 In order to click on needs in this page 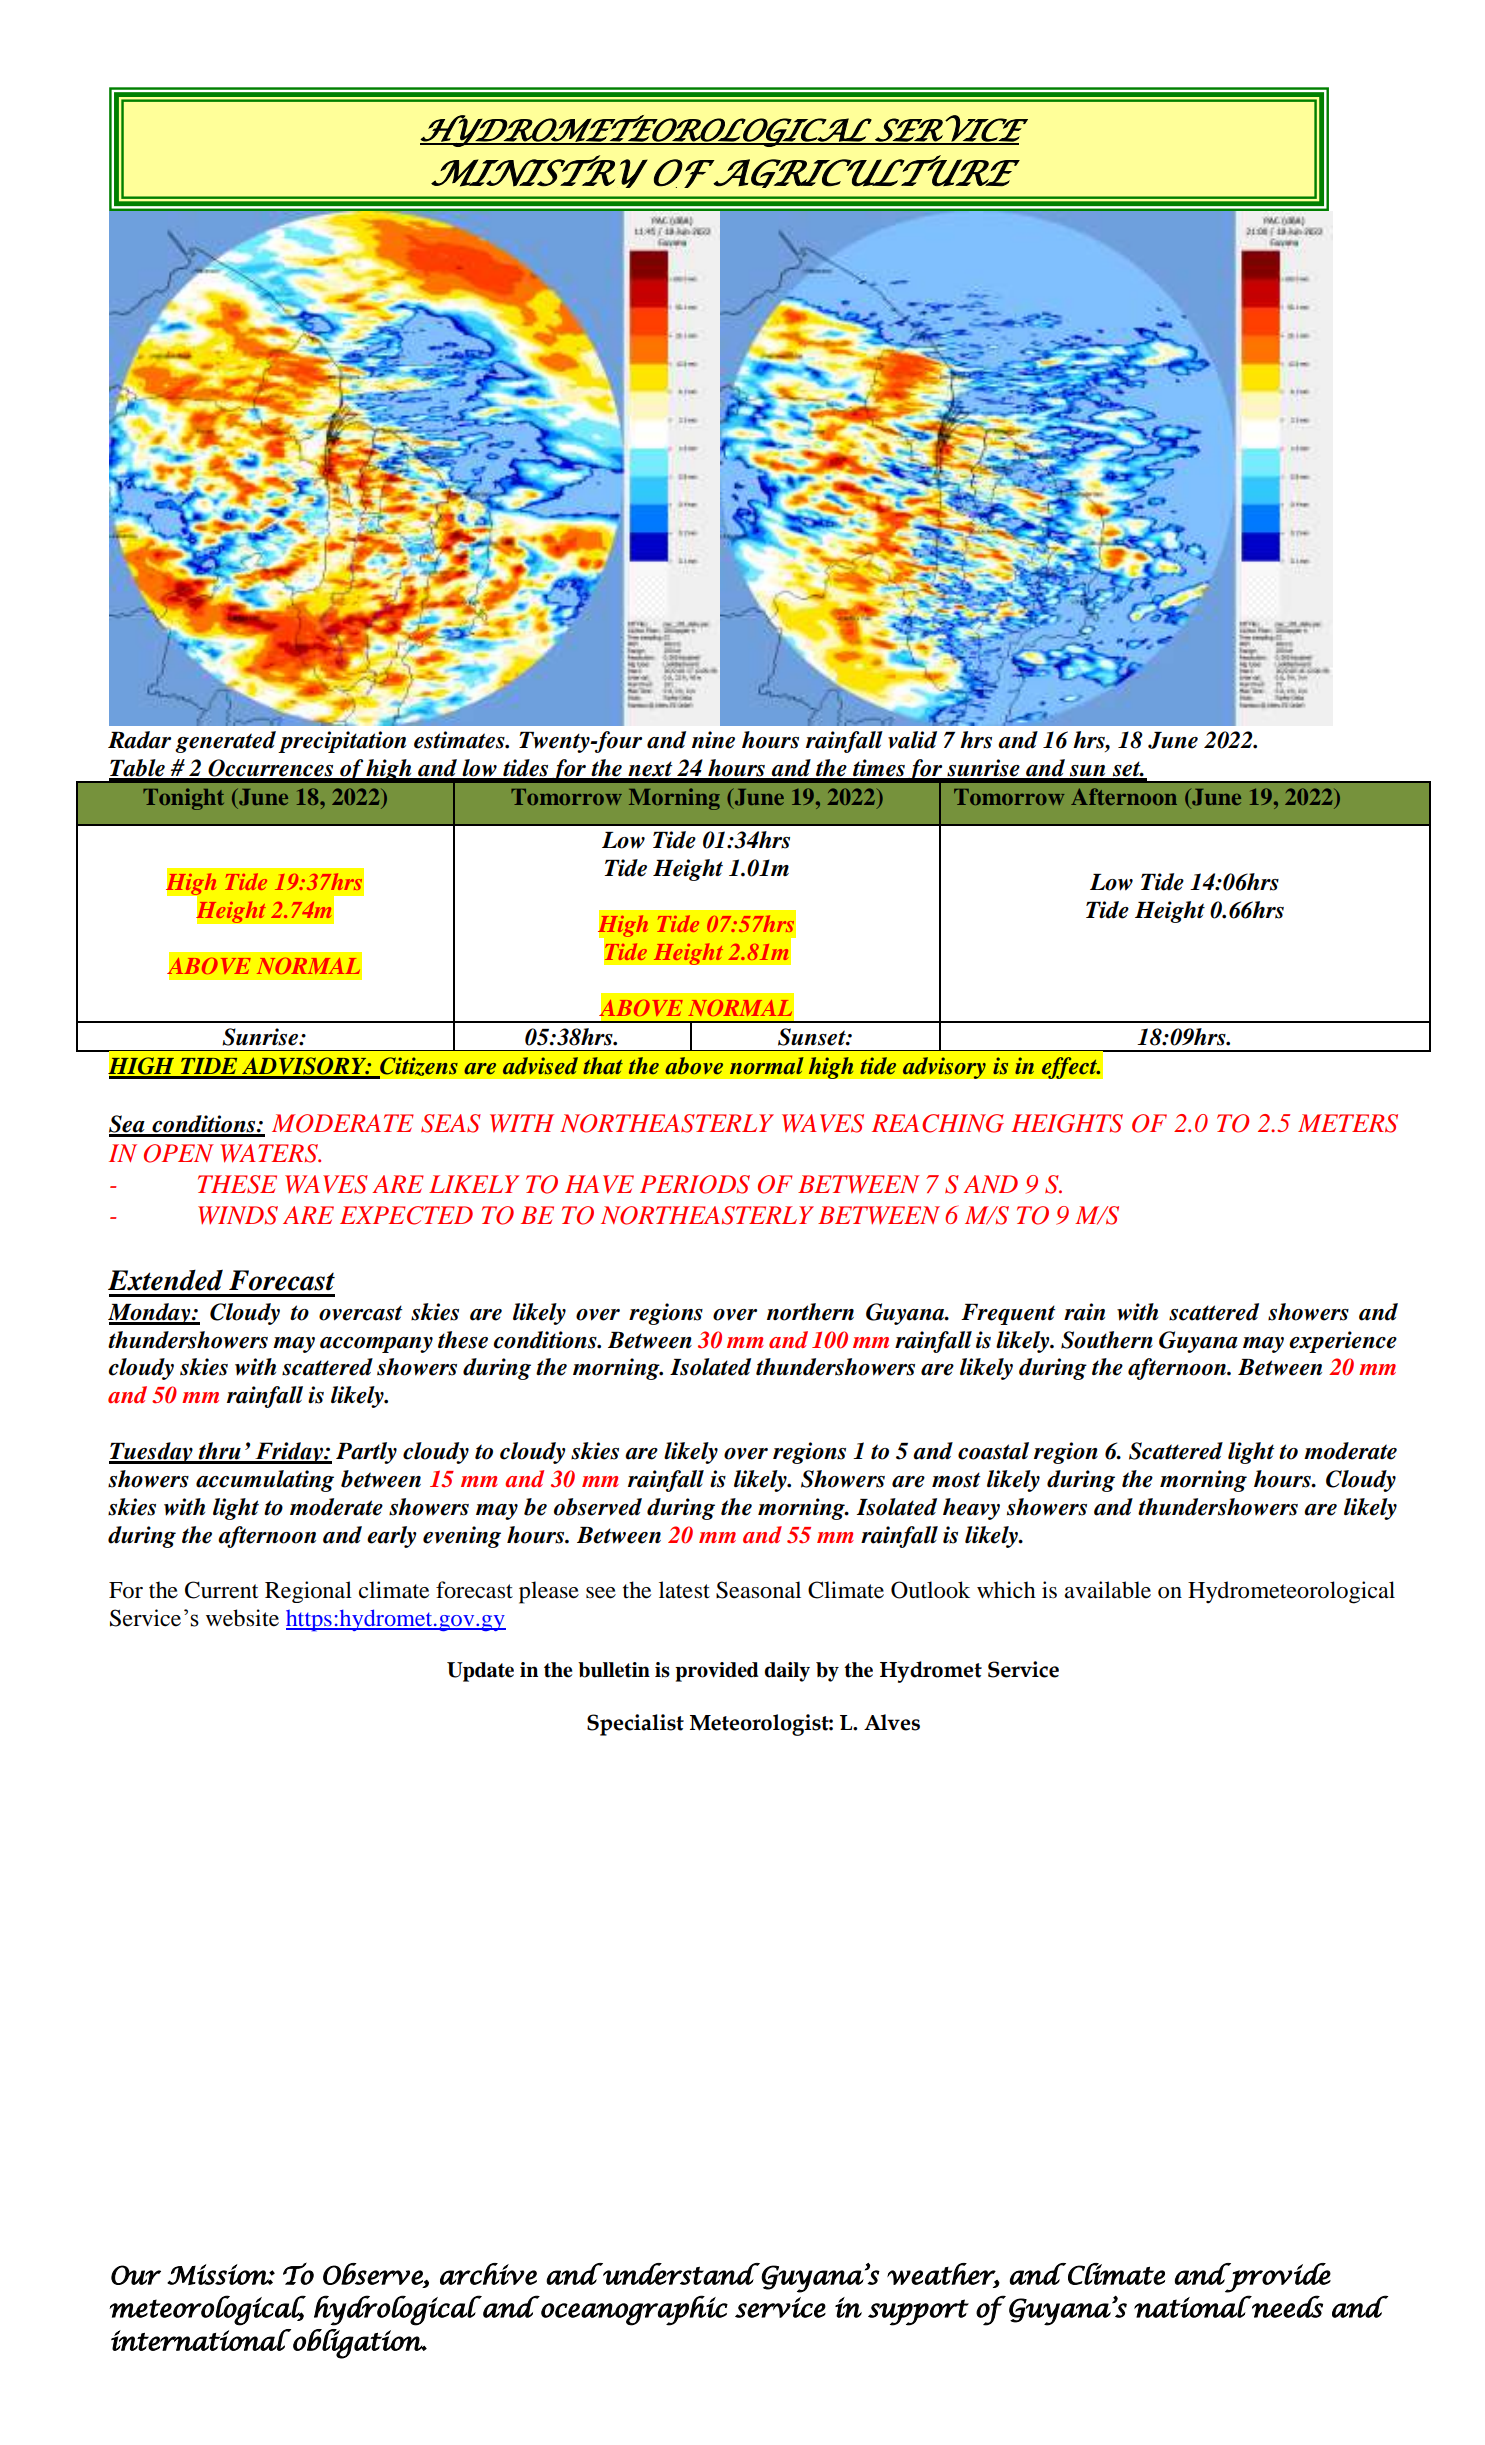, I will do `click(1286, 2306)`.
